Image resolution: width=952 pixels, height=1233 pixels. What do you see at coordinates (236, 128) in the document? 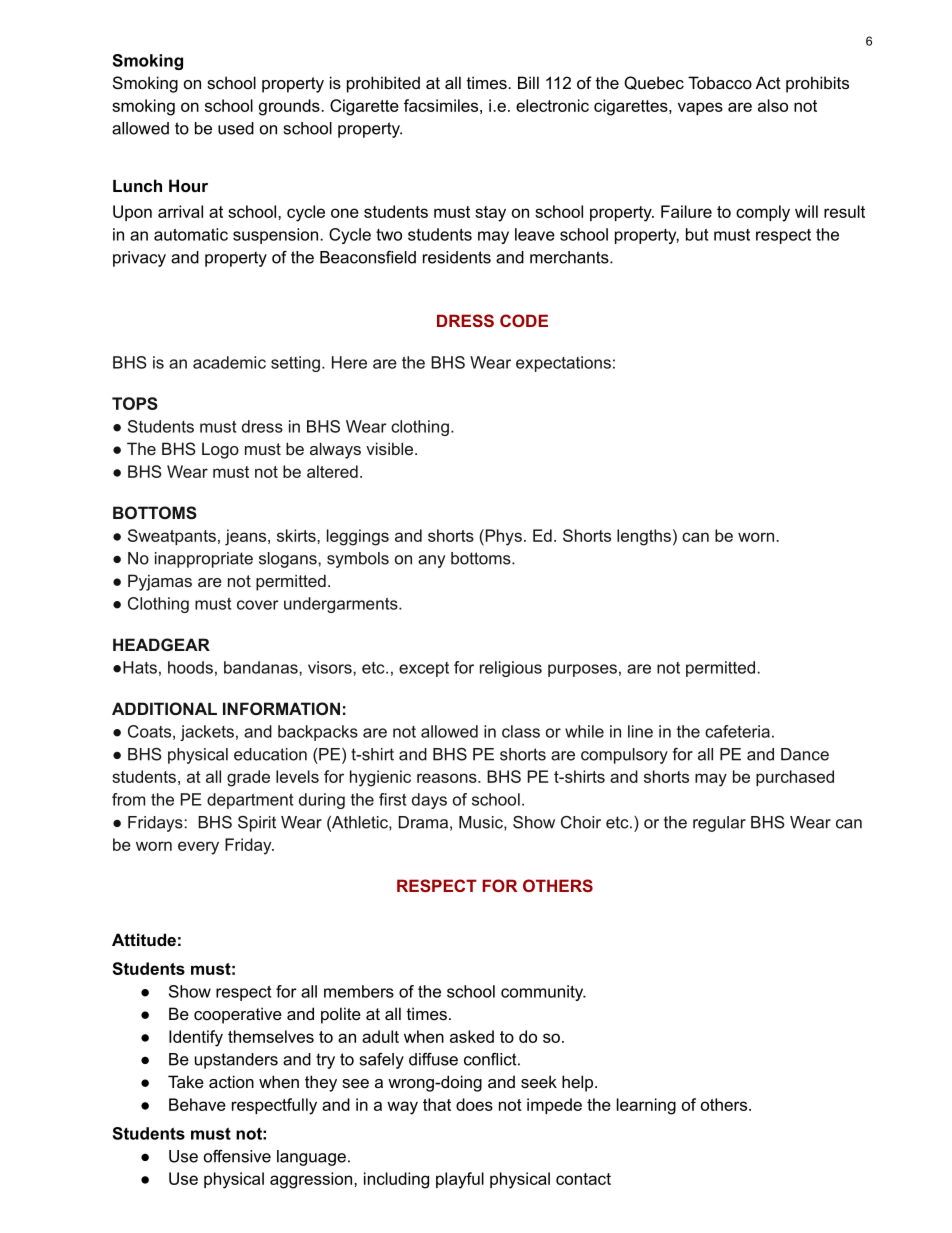
I see `used` at bounding box center [236, 128].
